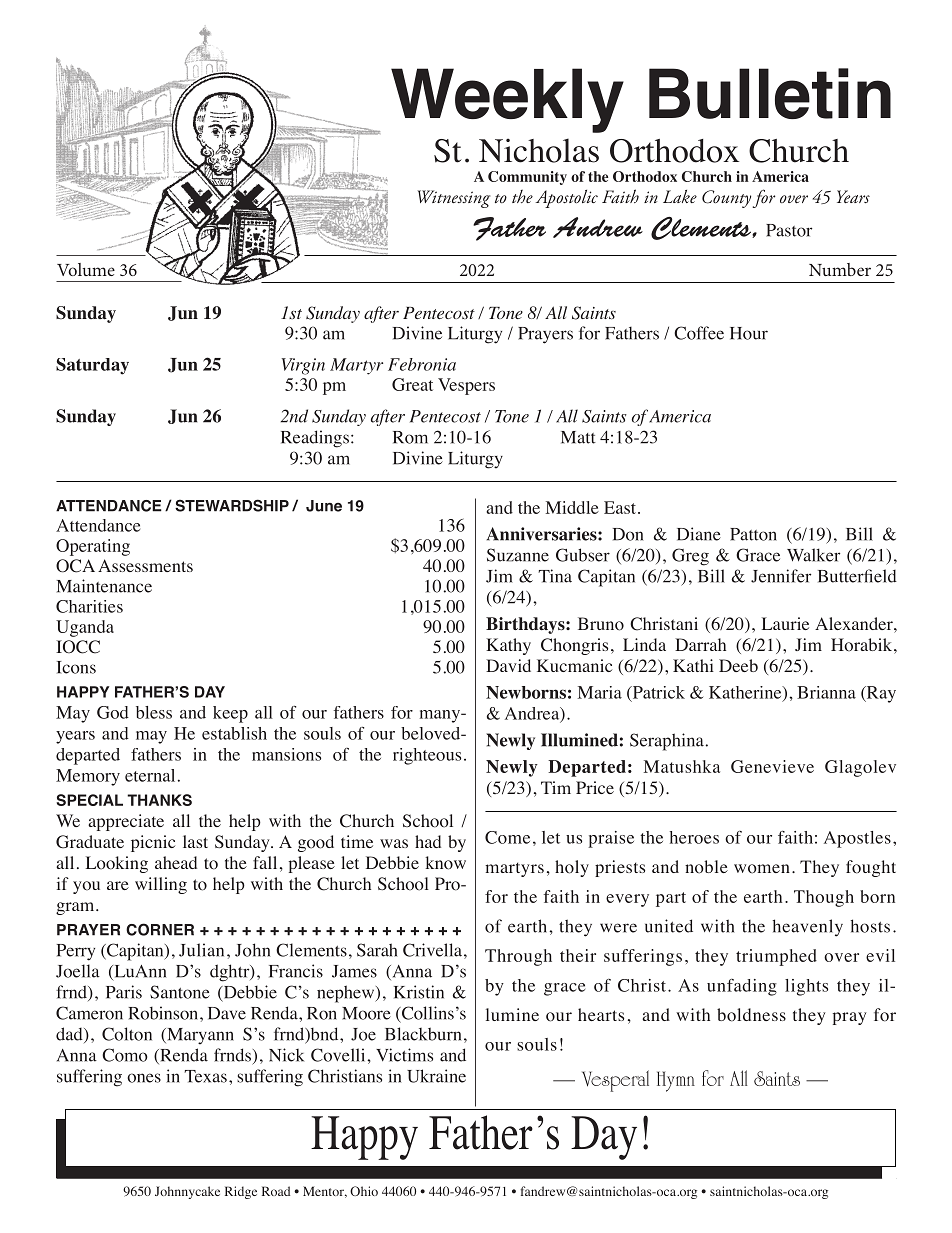  I want to click on Volume, so click(86, 269).
